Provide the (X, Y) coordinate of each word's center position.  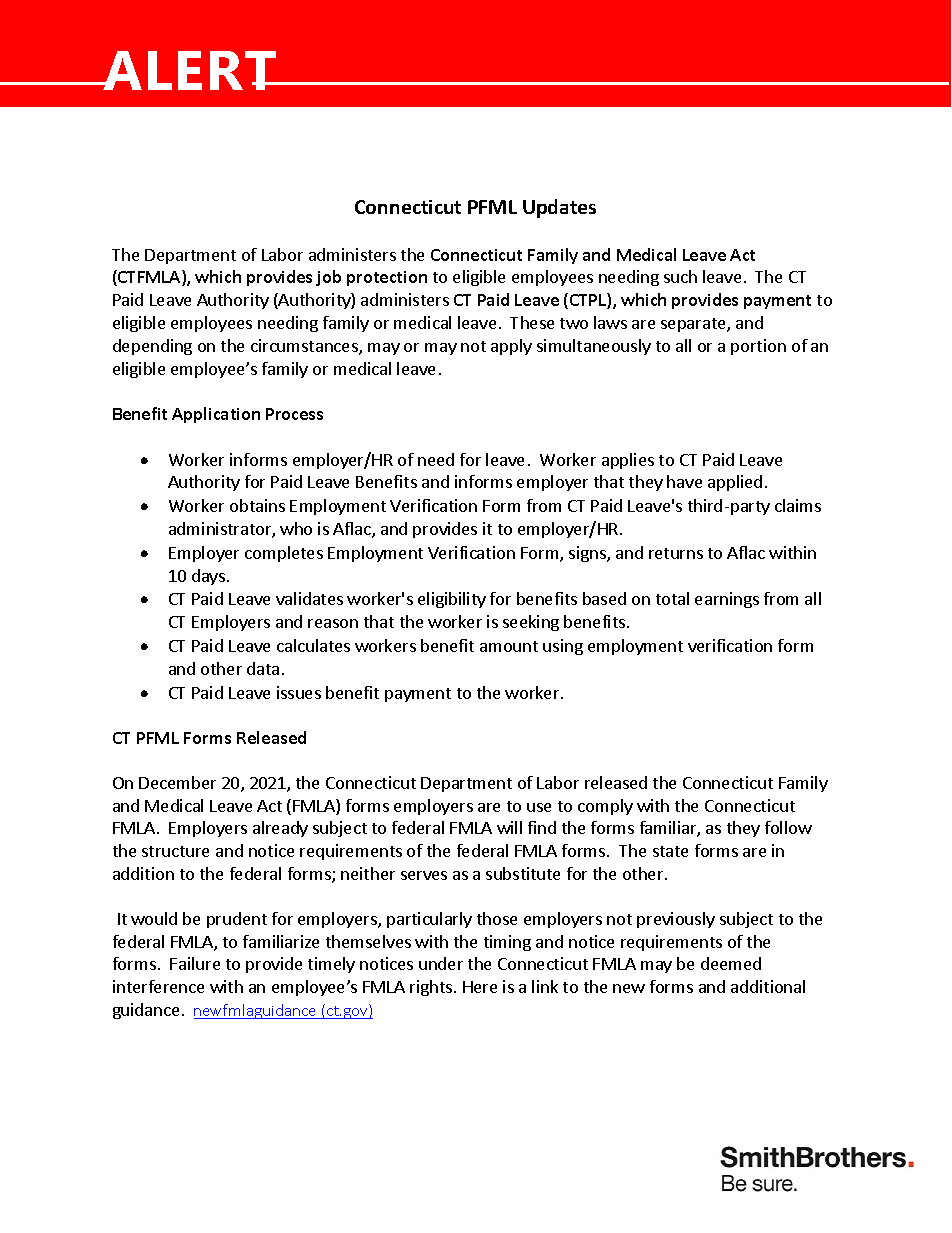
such (680, 276)
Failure (195, 963)
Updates (559, 208)
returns (676, 553)
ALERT (190, 70)
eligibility (452, 600)
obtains (257, 505)
